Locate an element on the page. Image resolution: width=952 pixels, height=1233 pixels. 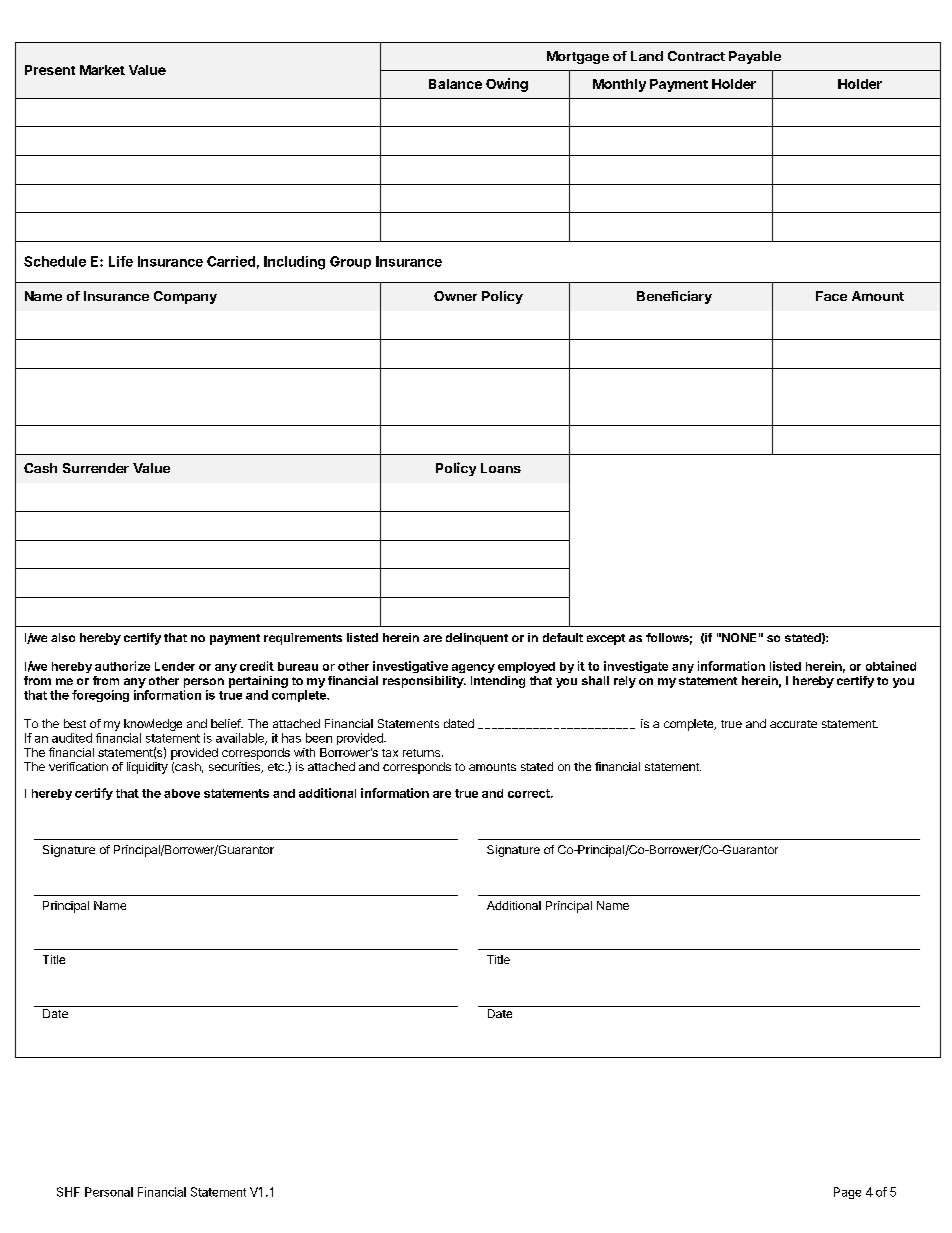
Balance is located at coordinates (455, 84).
